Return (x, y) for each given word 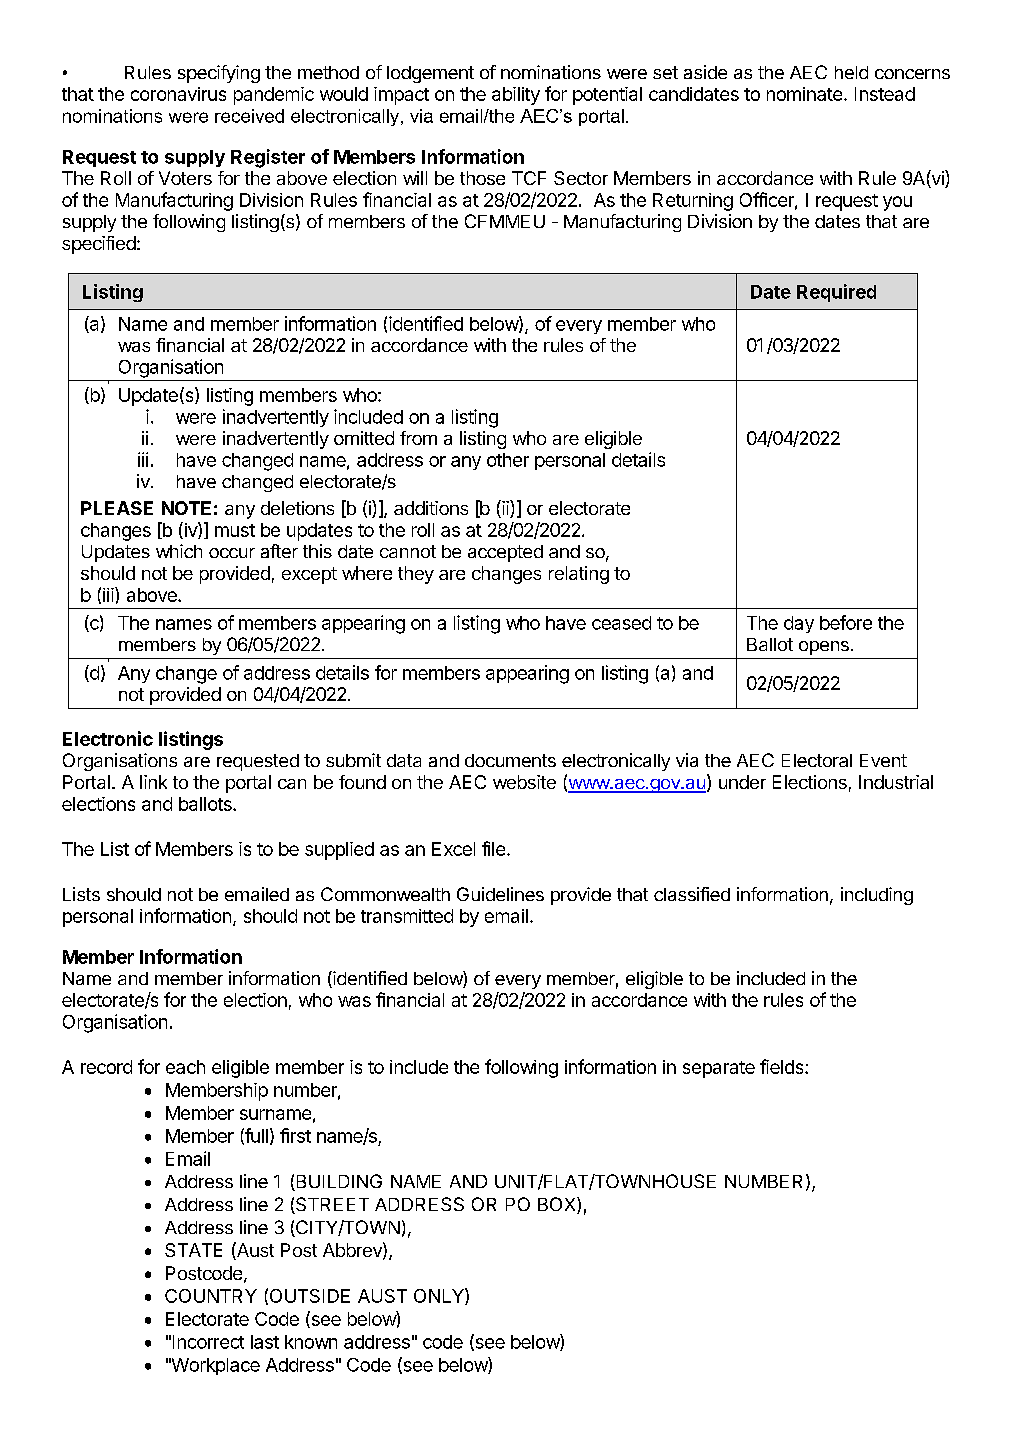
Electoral (817, 760)
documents (510, 760)
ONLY (440, 1296)
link (153, 782)
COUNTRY (211, 1296)
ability (516, 96)
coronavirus (178, 94)
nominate (804, 94)
